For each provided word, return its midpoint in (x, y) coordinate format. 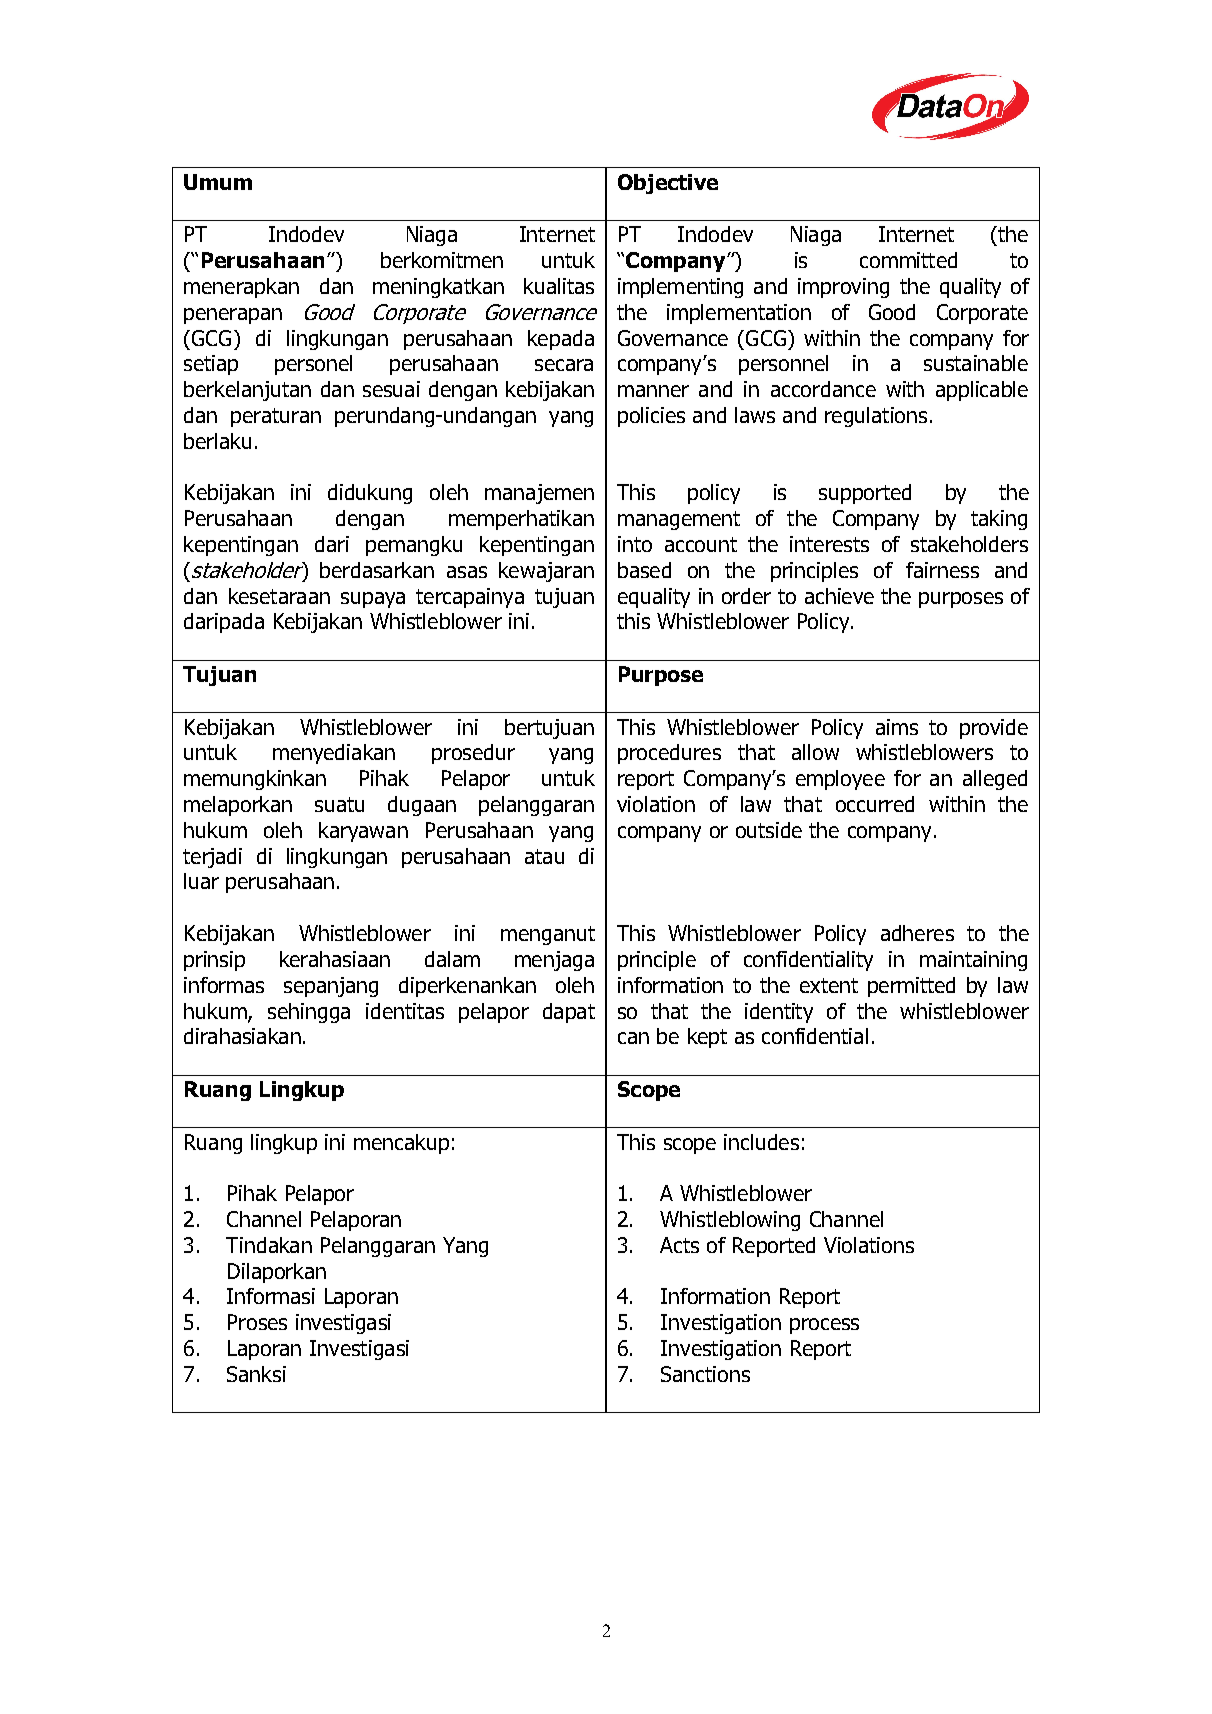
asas (467, 572)
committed (908, 260)
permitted (911, 987)
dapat (569, 1013)
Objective (668, 184)
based (644, 570)
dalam (452, 959)
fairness (942, 570)
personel (313, 365)
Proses (257, 1322)
